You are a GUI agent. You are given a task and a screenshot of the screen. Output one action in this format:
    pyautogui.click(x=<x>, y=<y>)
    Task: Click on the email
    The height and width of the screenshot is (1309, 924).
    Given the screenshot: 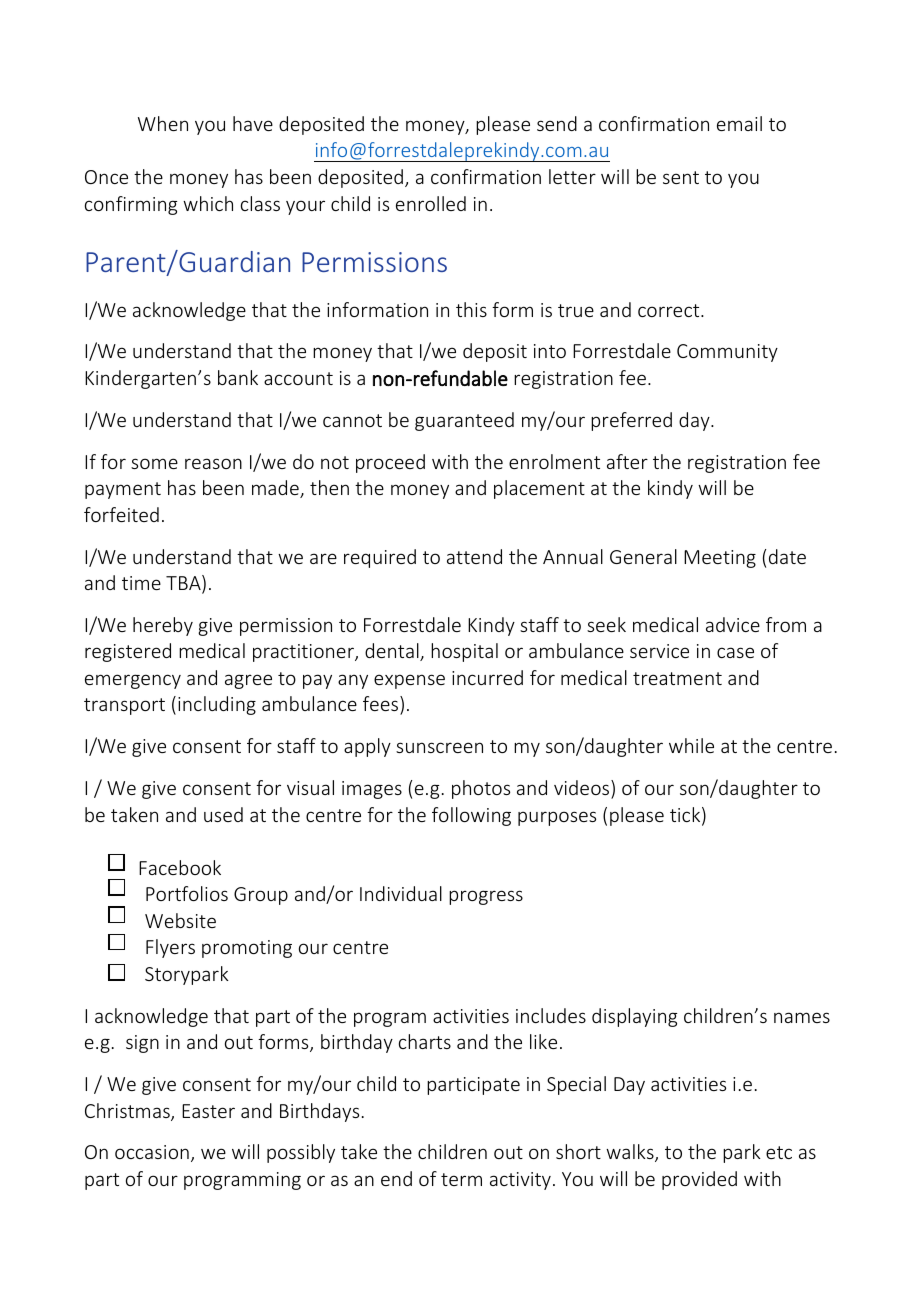 What is the action you would take?
    pyautogui.click(x=739, y=123)
